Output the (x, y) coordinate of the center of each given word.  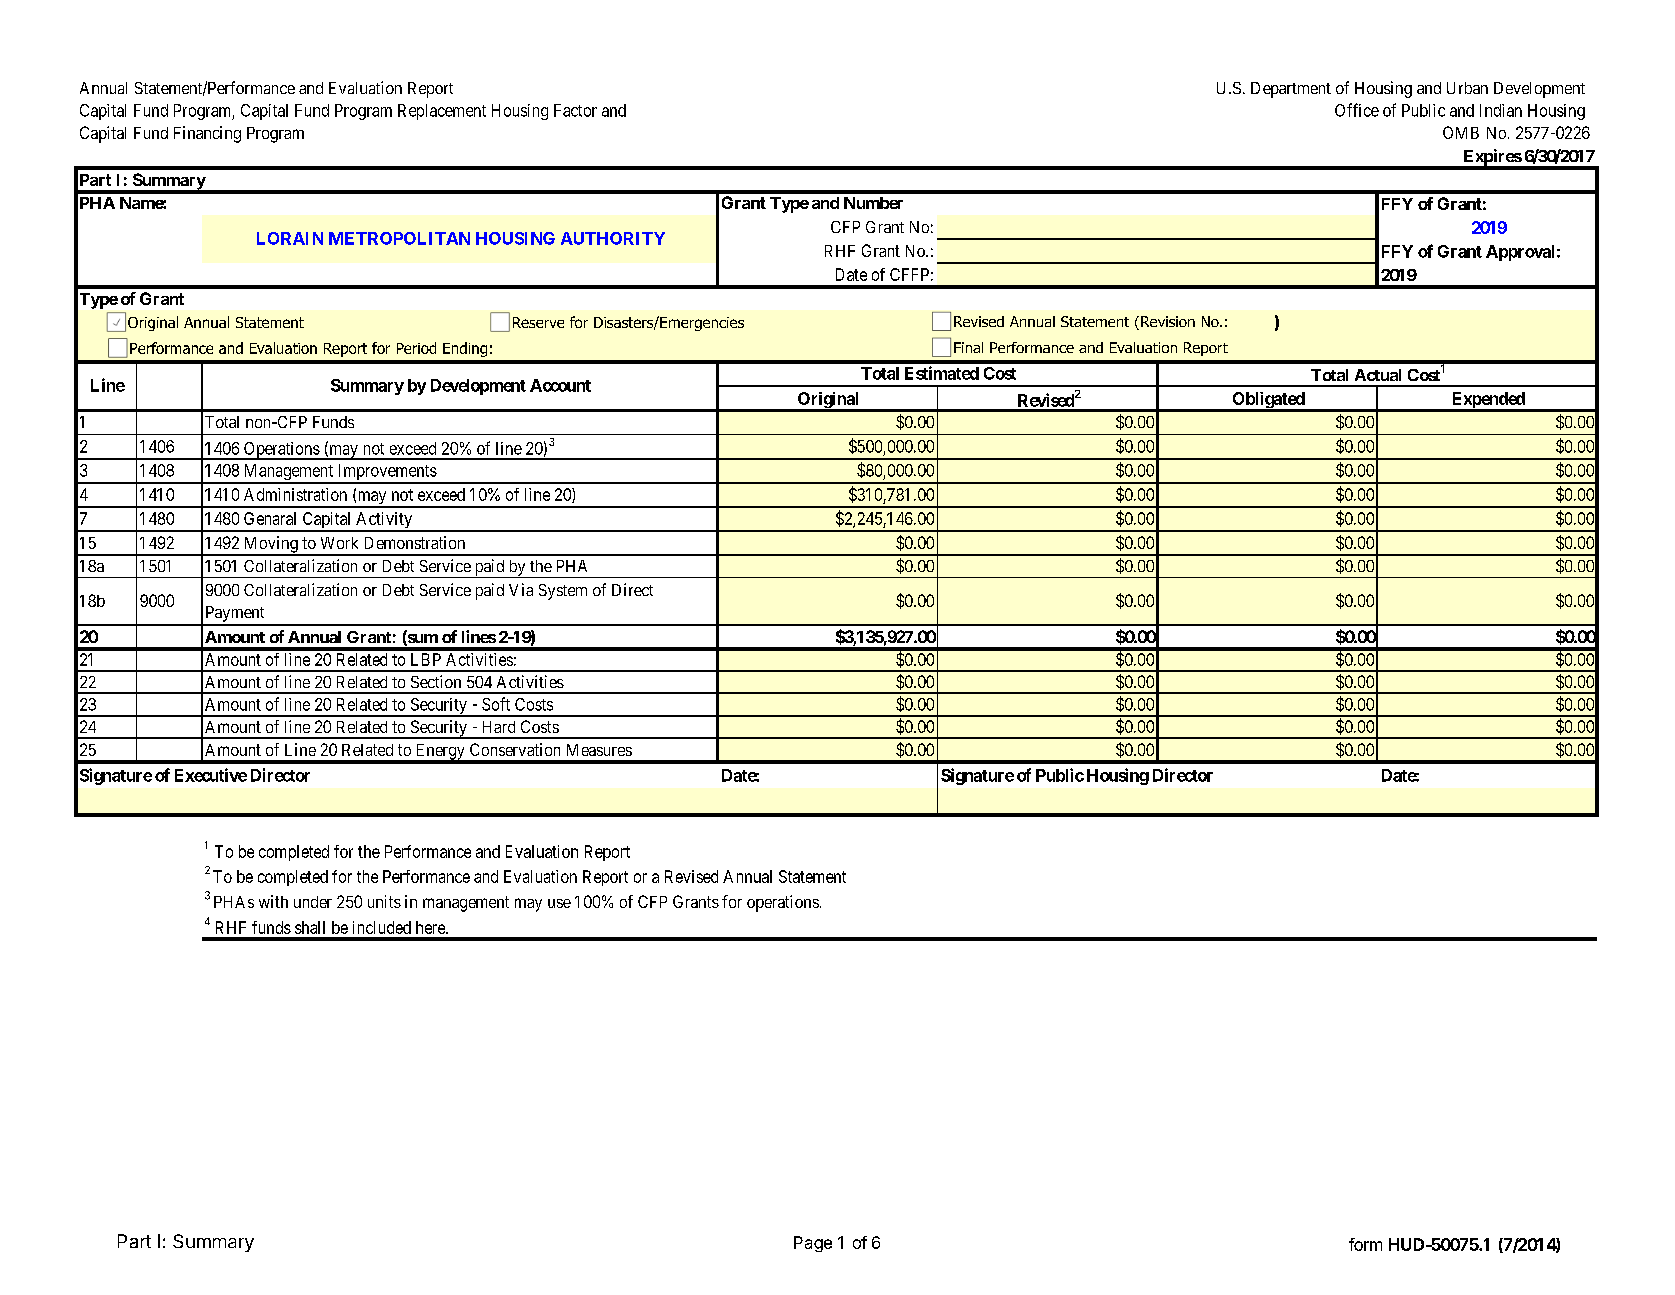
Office (1357, 110)
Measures (599, 750)
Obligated (1268, 401)
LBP (426, 659)
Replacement (442, 112)
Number (873, 203)
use (559, 903)
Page (813, 1244)
